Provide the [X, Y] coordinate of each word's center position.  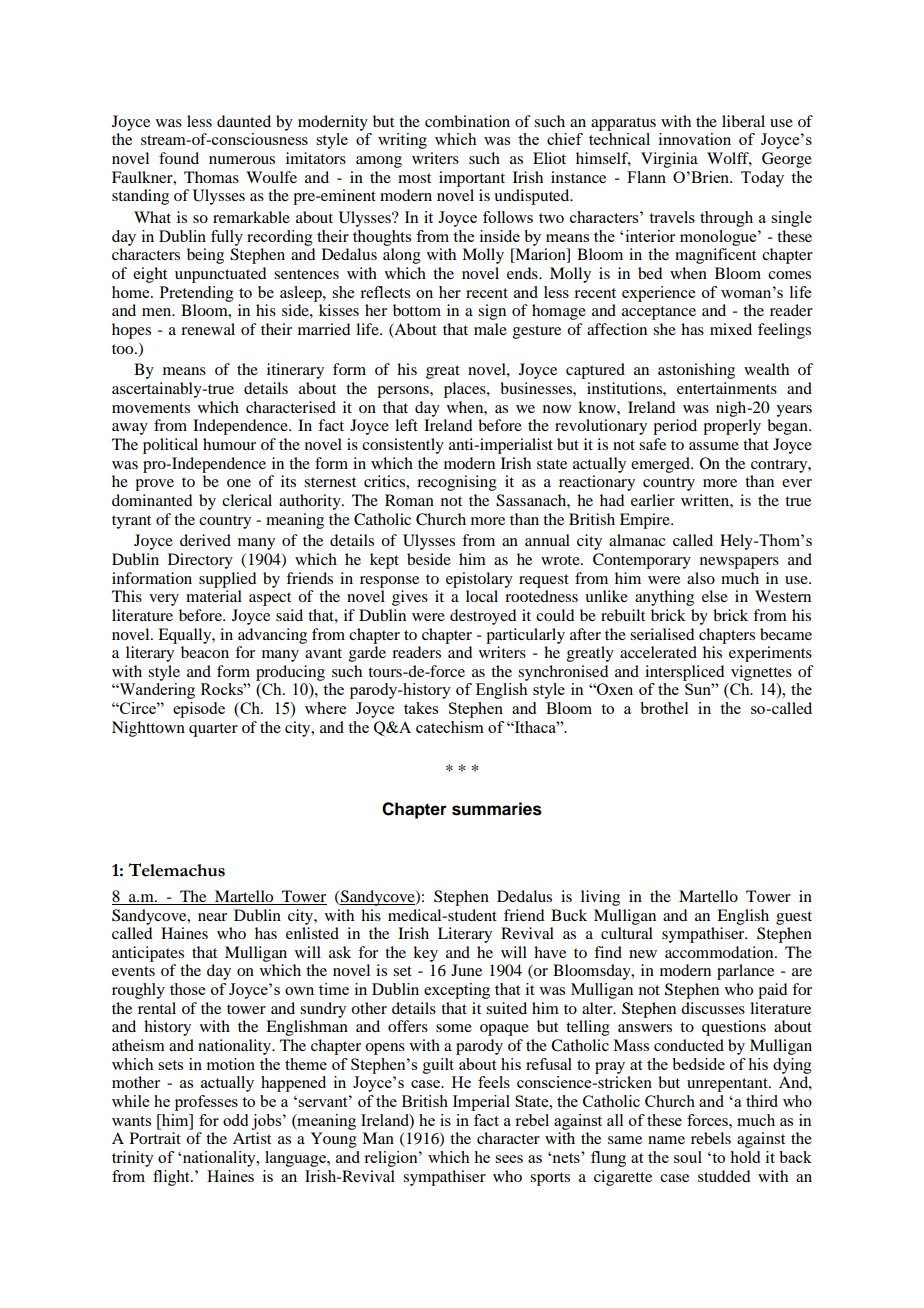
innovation [695, 139]
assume [714, 446]
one [239, 483]
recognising [457, 483]
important [472, 179]
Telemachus [176, 870]
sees [509, 1159]
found [179, 158]
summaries [497, 809]
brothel [664, 708]
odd [235, 1120]
